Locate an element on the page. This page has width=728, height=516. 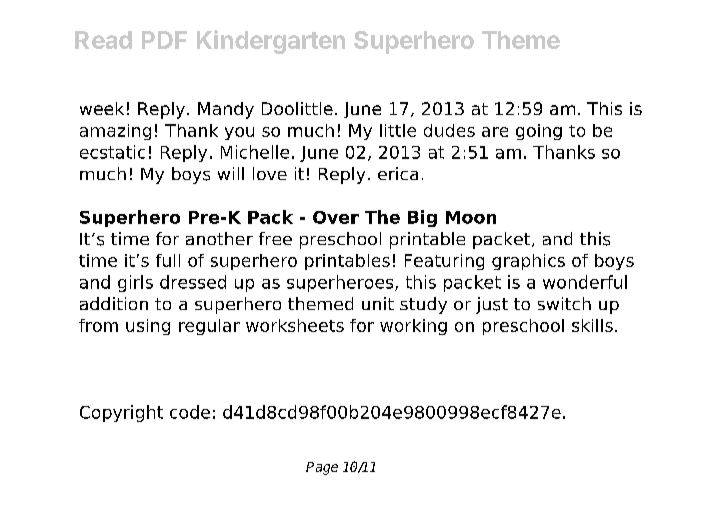
Copyright is located at coordinates (121, 413).
